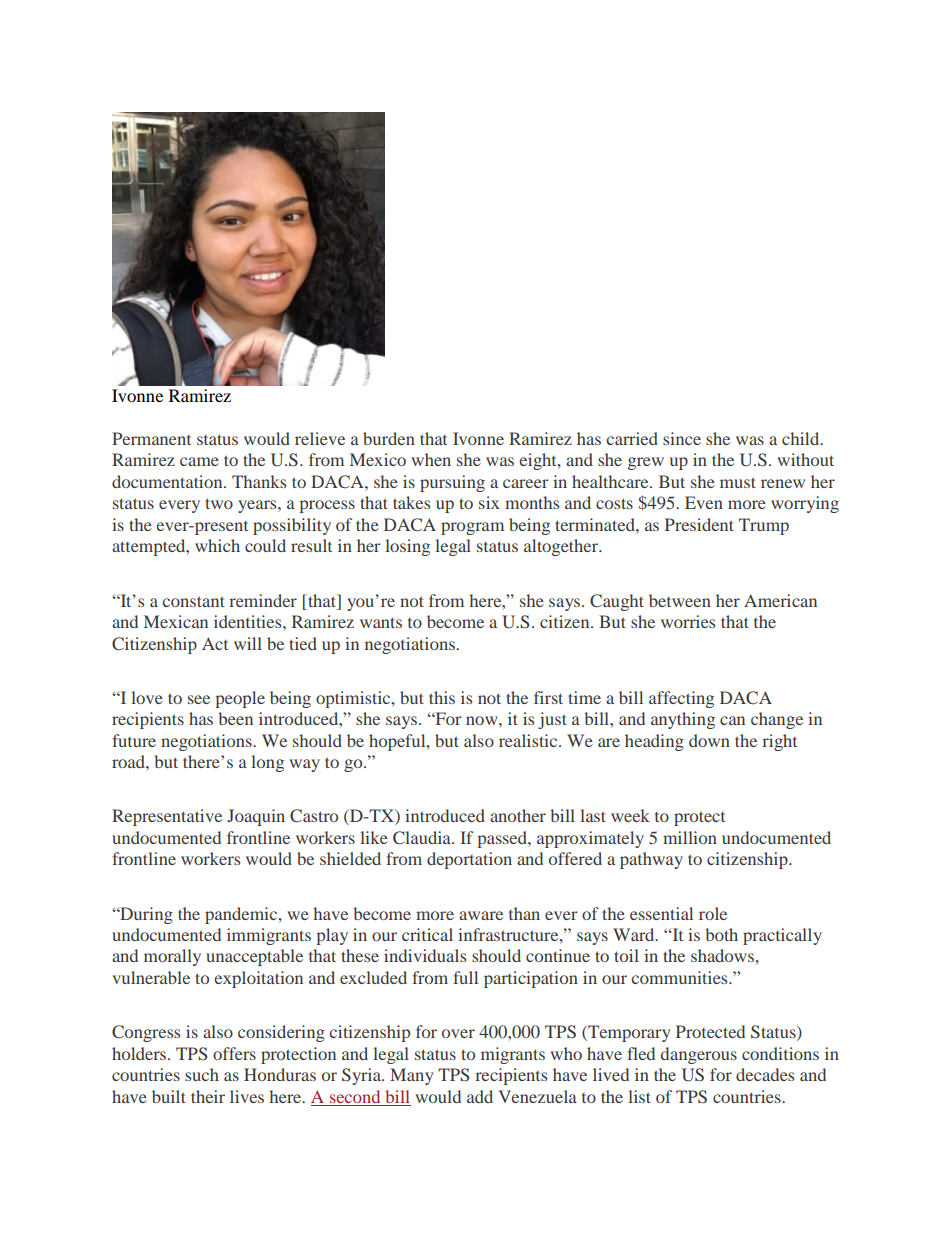 Image resolution: width=952 pixels, height=1233 pixels. What do you see at coordinates (480, 1096) in the screenshot?
I see `add` at bounding box center [480, 1096].
